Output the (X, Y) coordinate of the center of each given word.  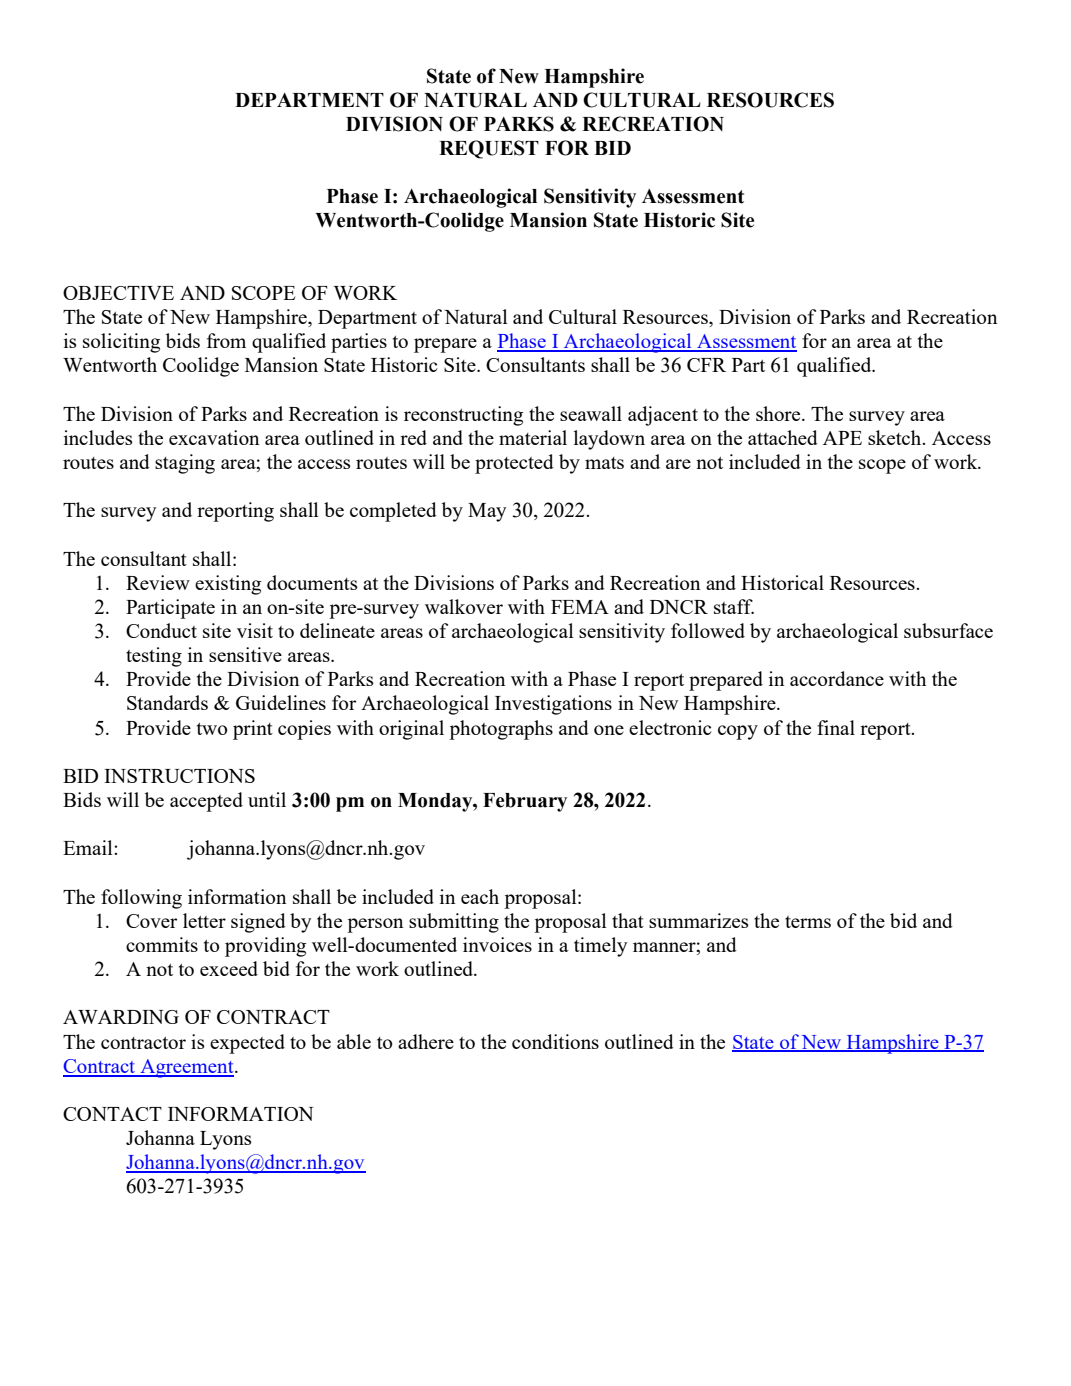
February (525, 802)
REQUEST (489, 149)
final (836, 727)
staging (185, 464)
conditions (555, 1041)
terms (808, 922)
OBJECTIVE (118, 293)
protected (514, 464)
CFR (706, 365)
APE (842, 438)
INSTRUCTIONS (179, 776)
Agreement (187, 1068)
